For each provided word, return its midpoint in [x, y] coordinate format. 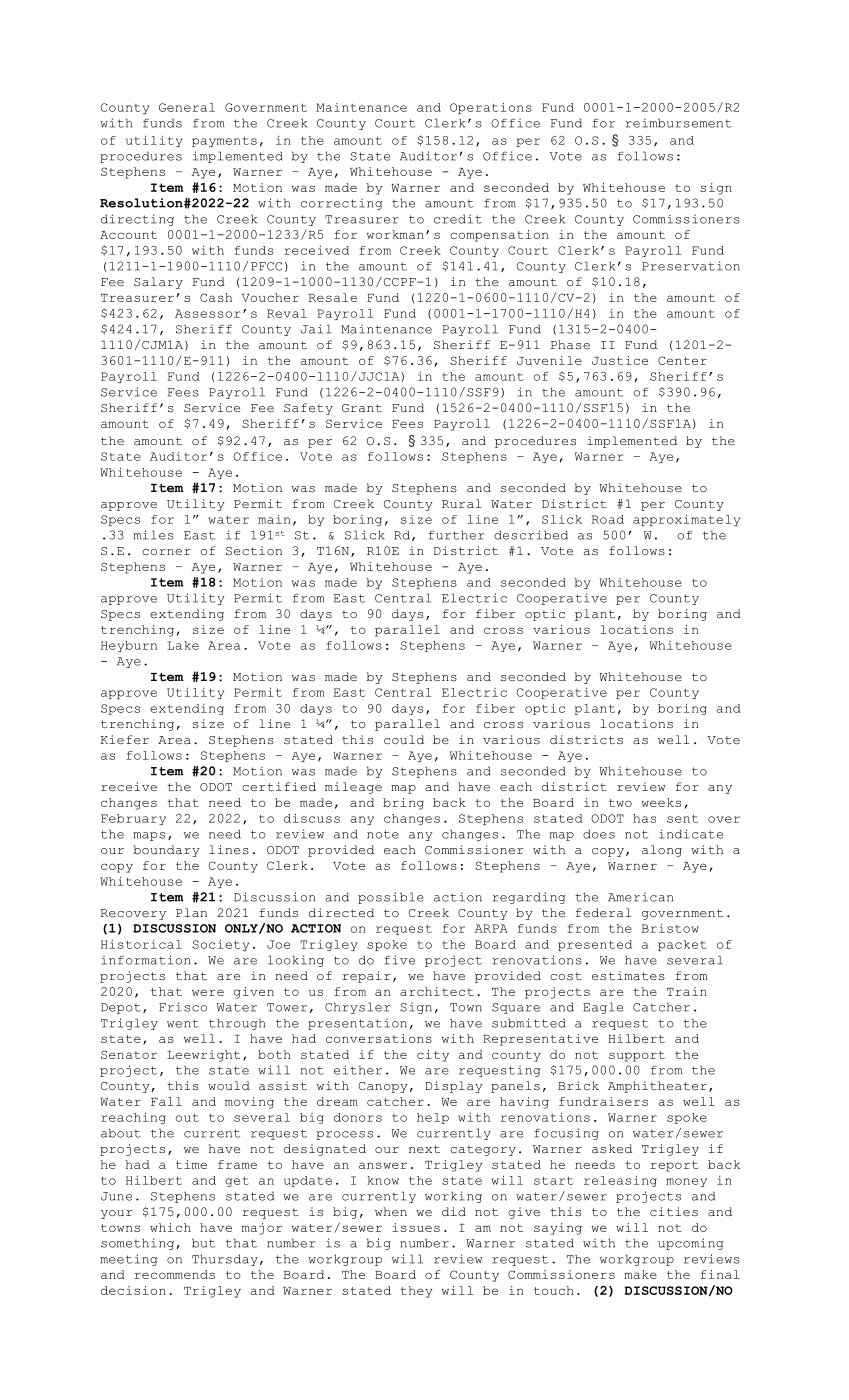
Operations [491, 108]
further [456, 535]
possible [391, 898]
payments [224, 142]
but [203, 1243]
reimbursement [679, 123]
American [640, 897]
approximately [686, 520]
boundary [166, 851]
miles [153, 535]
